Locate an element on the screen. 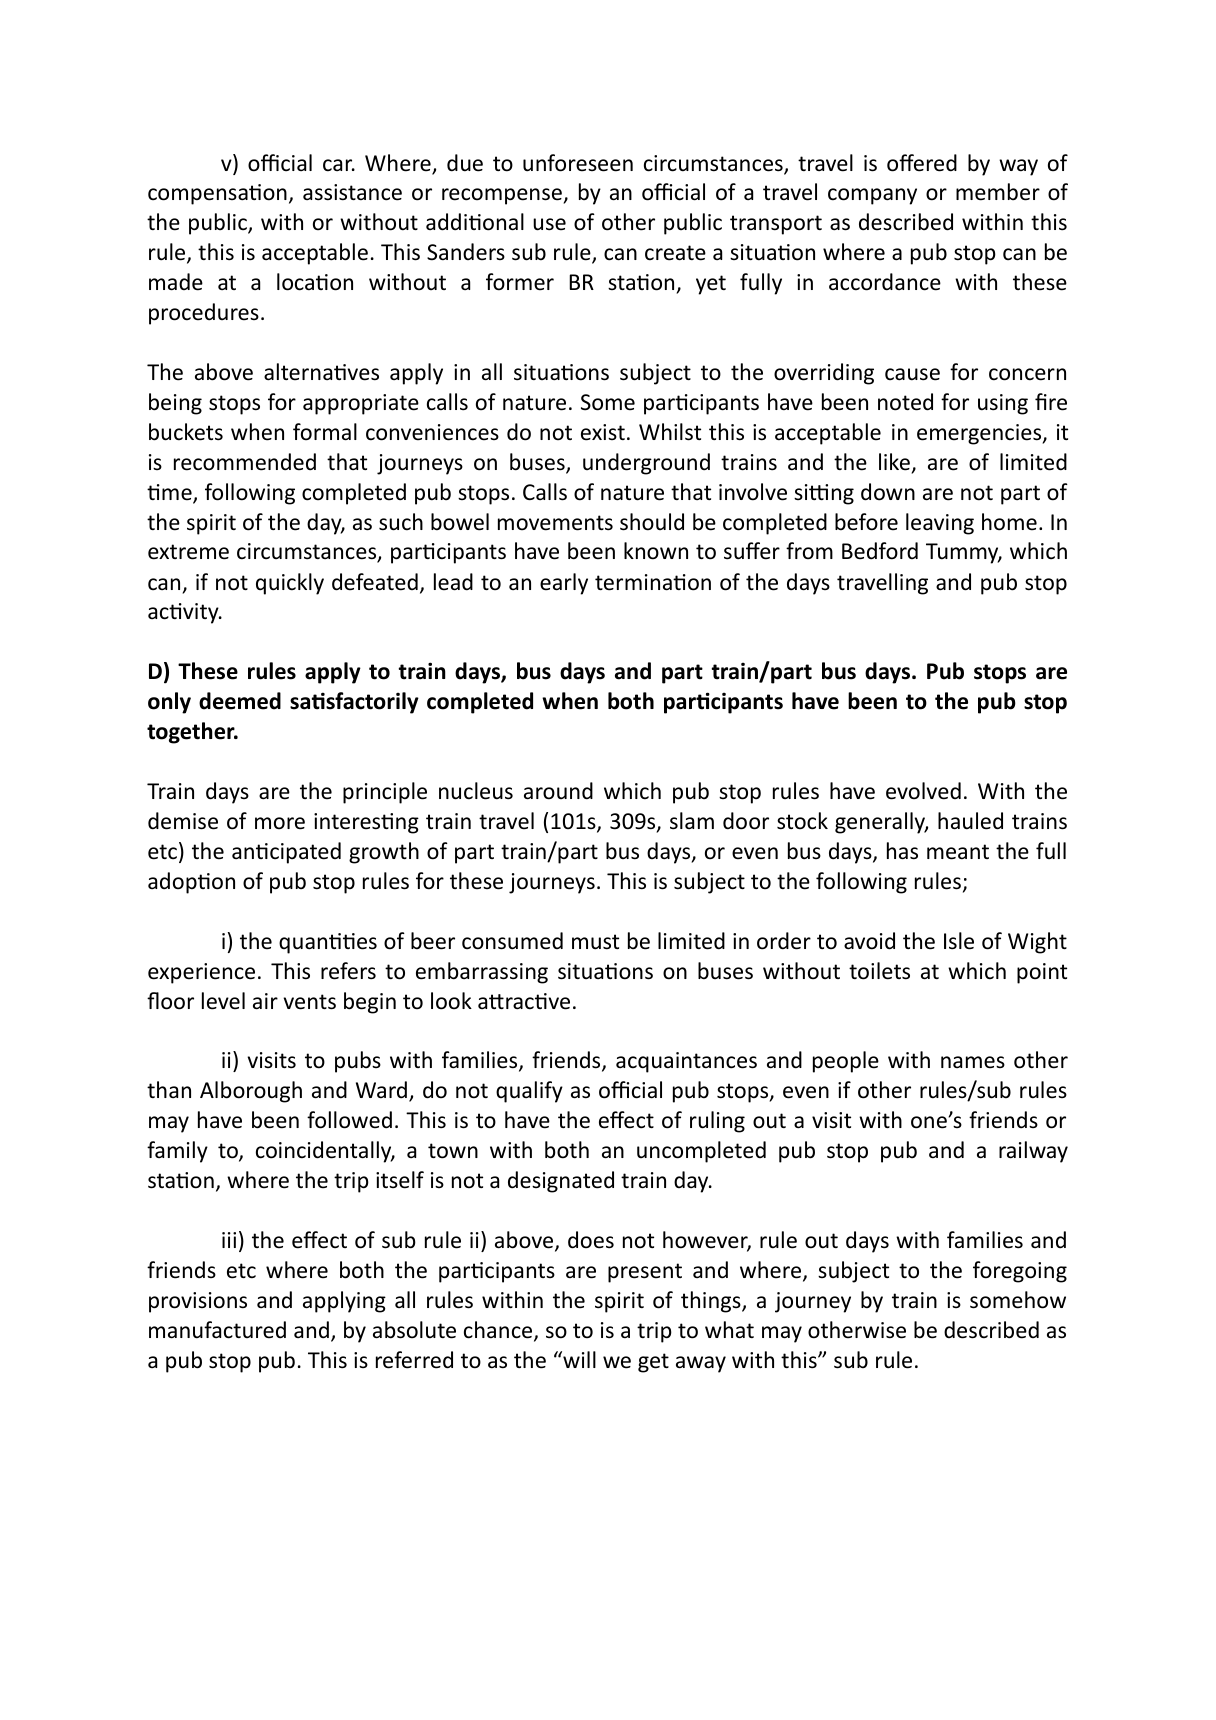  like is located at coordinates (894, 462).
